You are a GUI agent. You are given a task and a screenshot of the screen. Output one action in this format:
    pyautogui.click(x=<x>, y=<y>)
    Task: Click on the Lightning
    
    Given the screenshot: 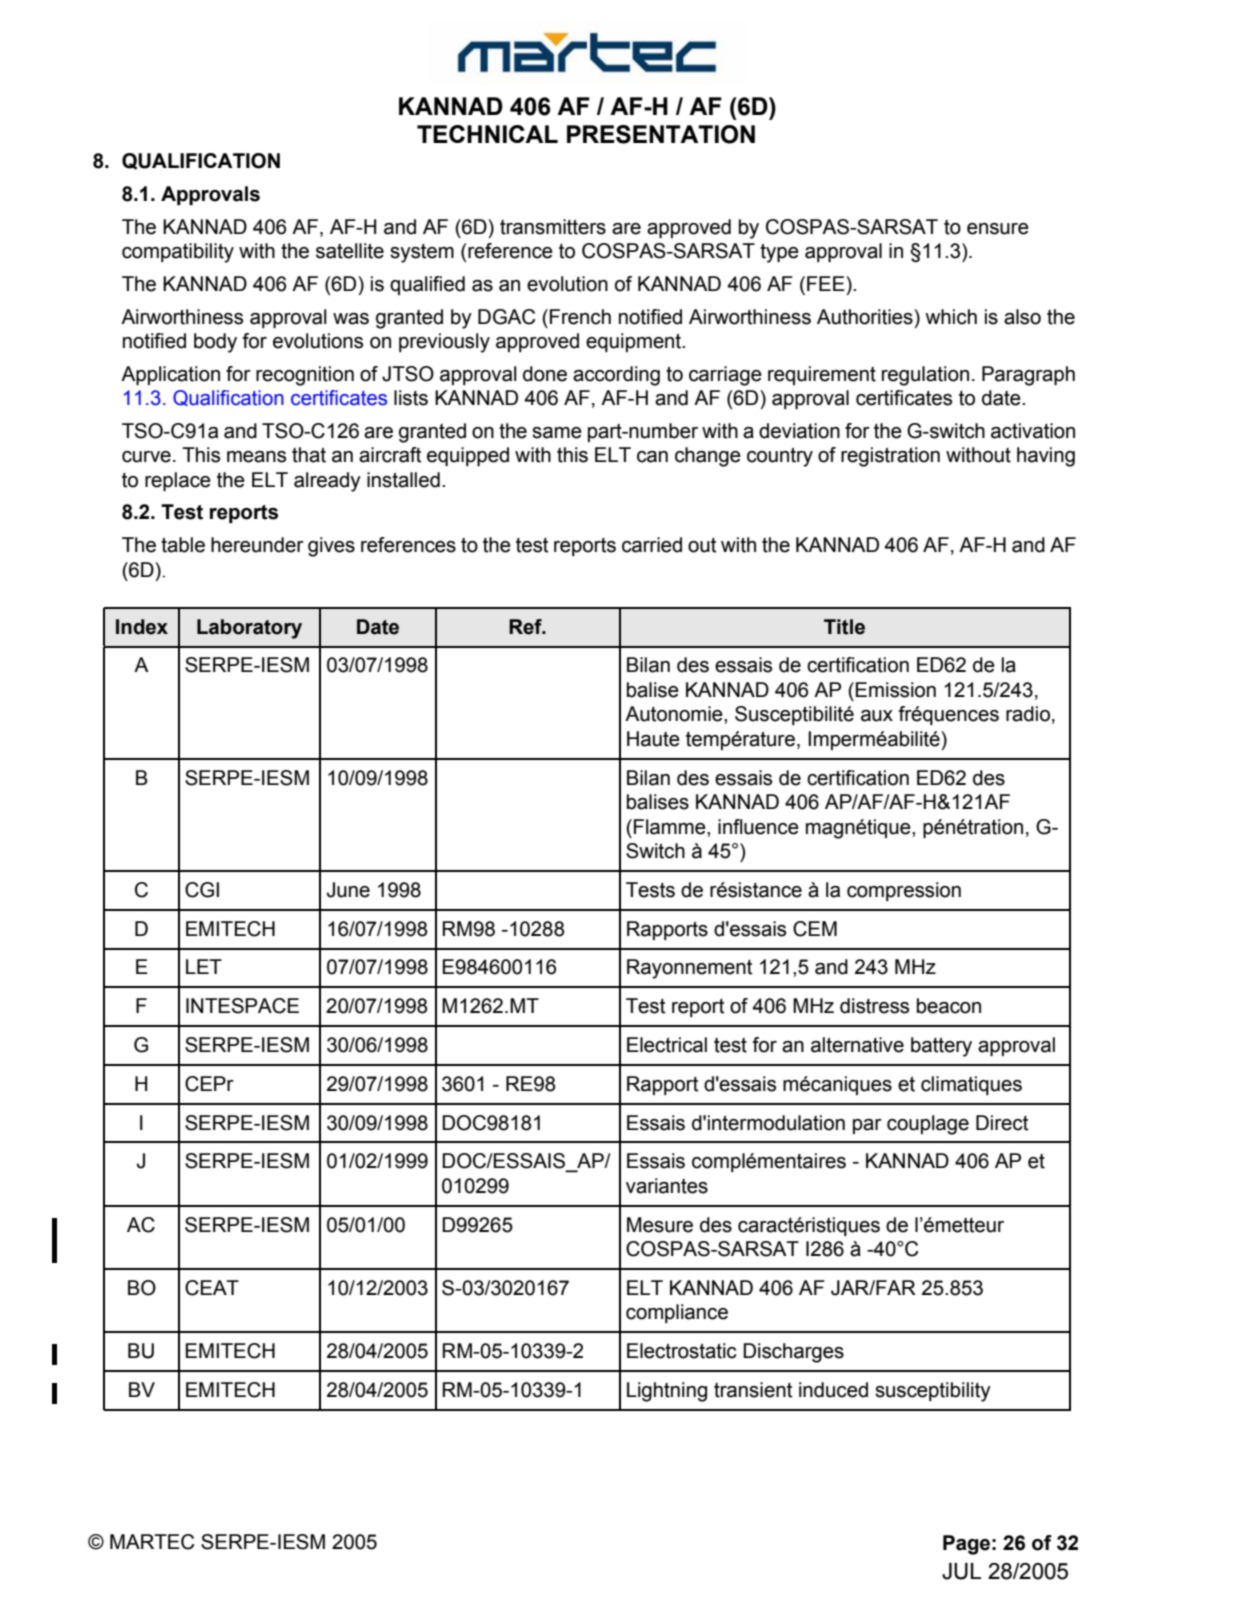 What is the action you would take?
    pyautogui.click(x=667, y=1392)
